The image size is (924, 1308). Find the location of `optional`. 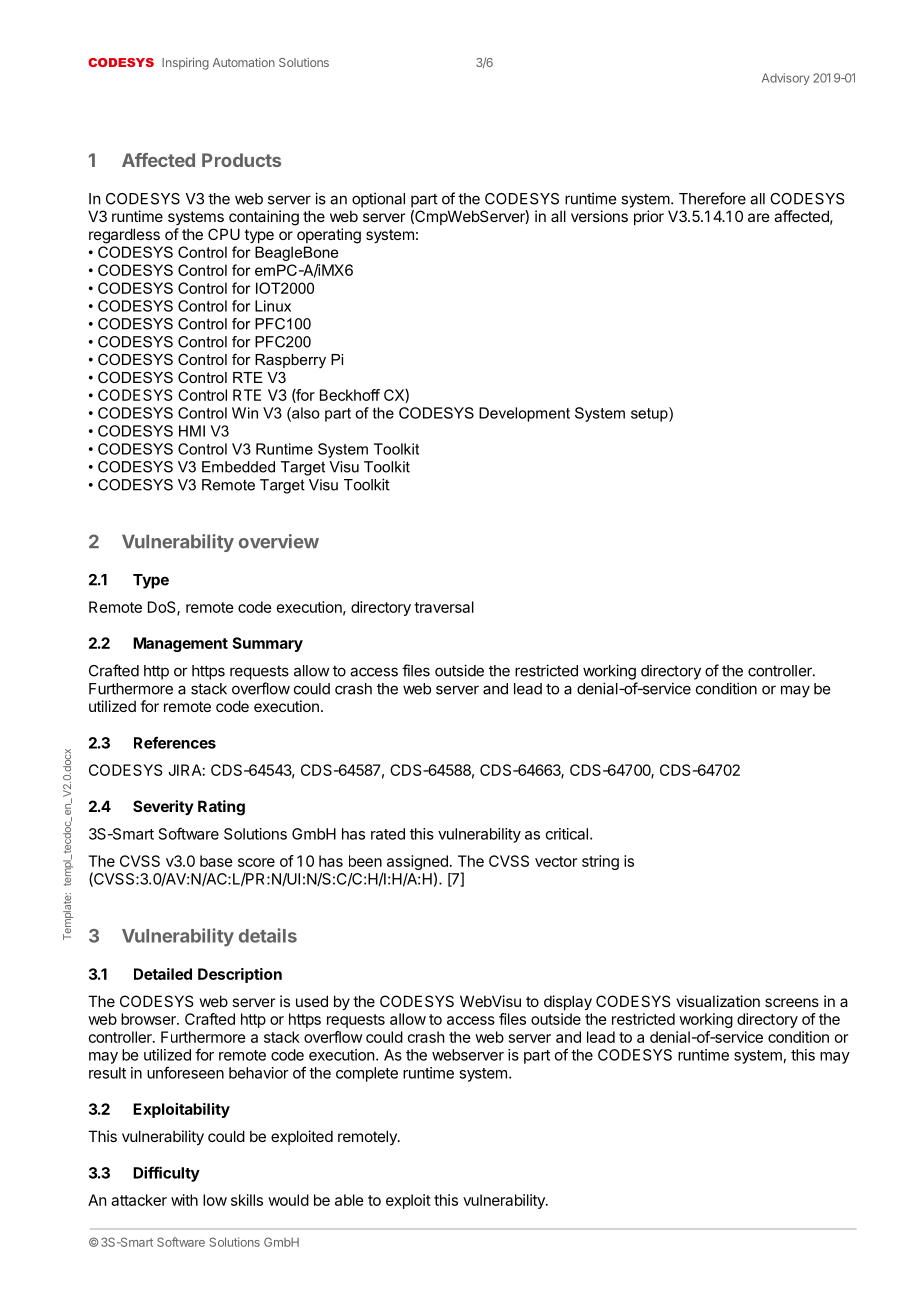

optional is located at coordinates (378, 200).
